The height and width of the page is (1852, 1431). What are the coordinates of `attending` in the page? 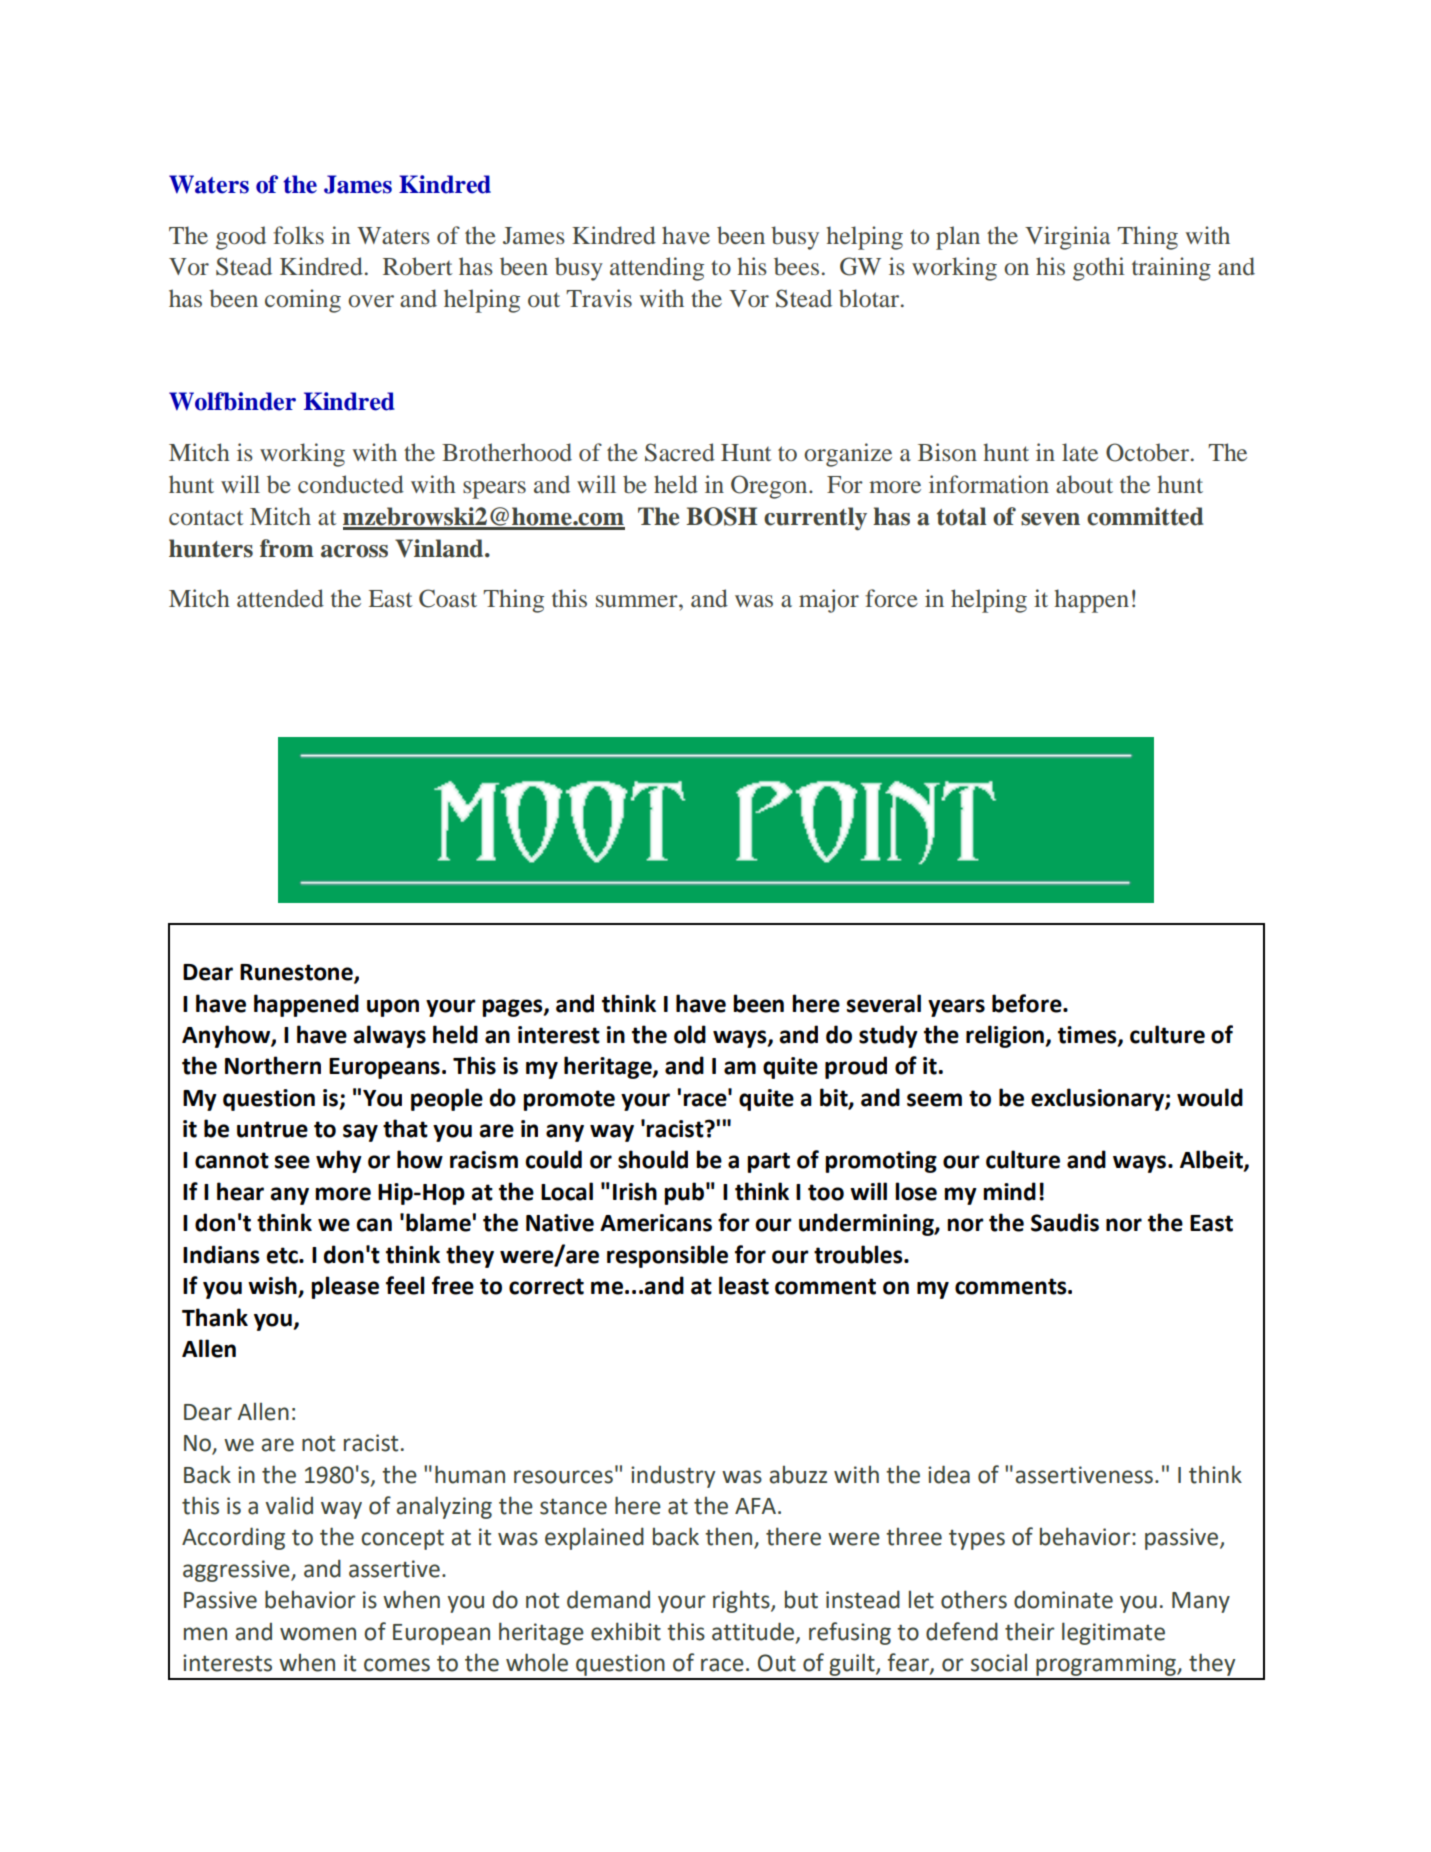 It's located at (657, 269).
